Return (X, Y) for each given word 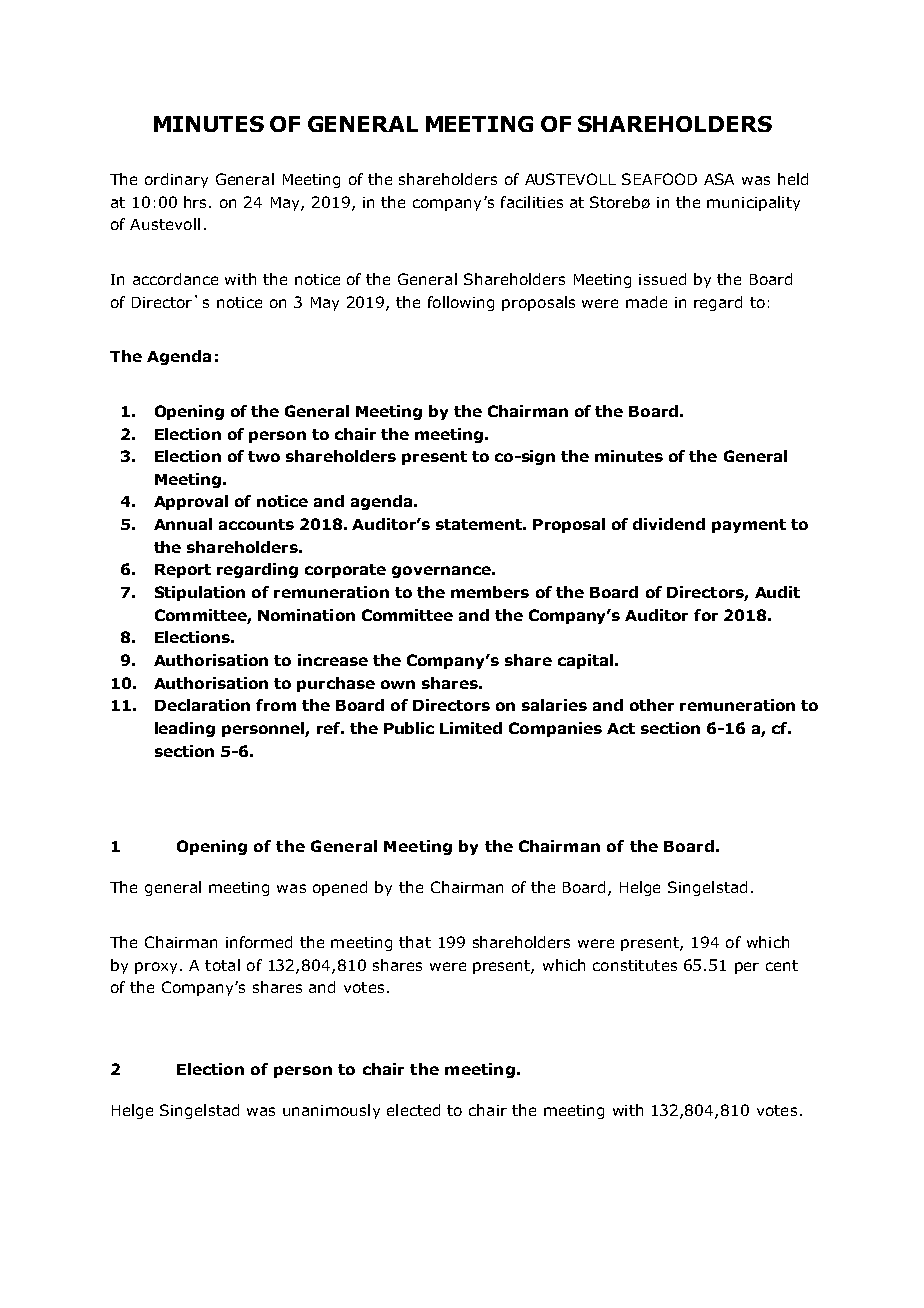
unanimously (331, 1111)
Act (621, 728)
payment (749, 526)
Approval (191, 502)
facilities (532, 202)
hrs (195, 202)
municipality (753, 203)
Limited (471, 728)
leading (185, 729)
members (490, 592)
